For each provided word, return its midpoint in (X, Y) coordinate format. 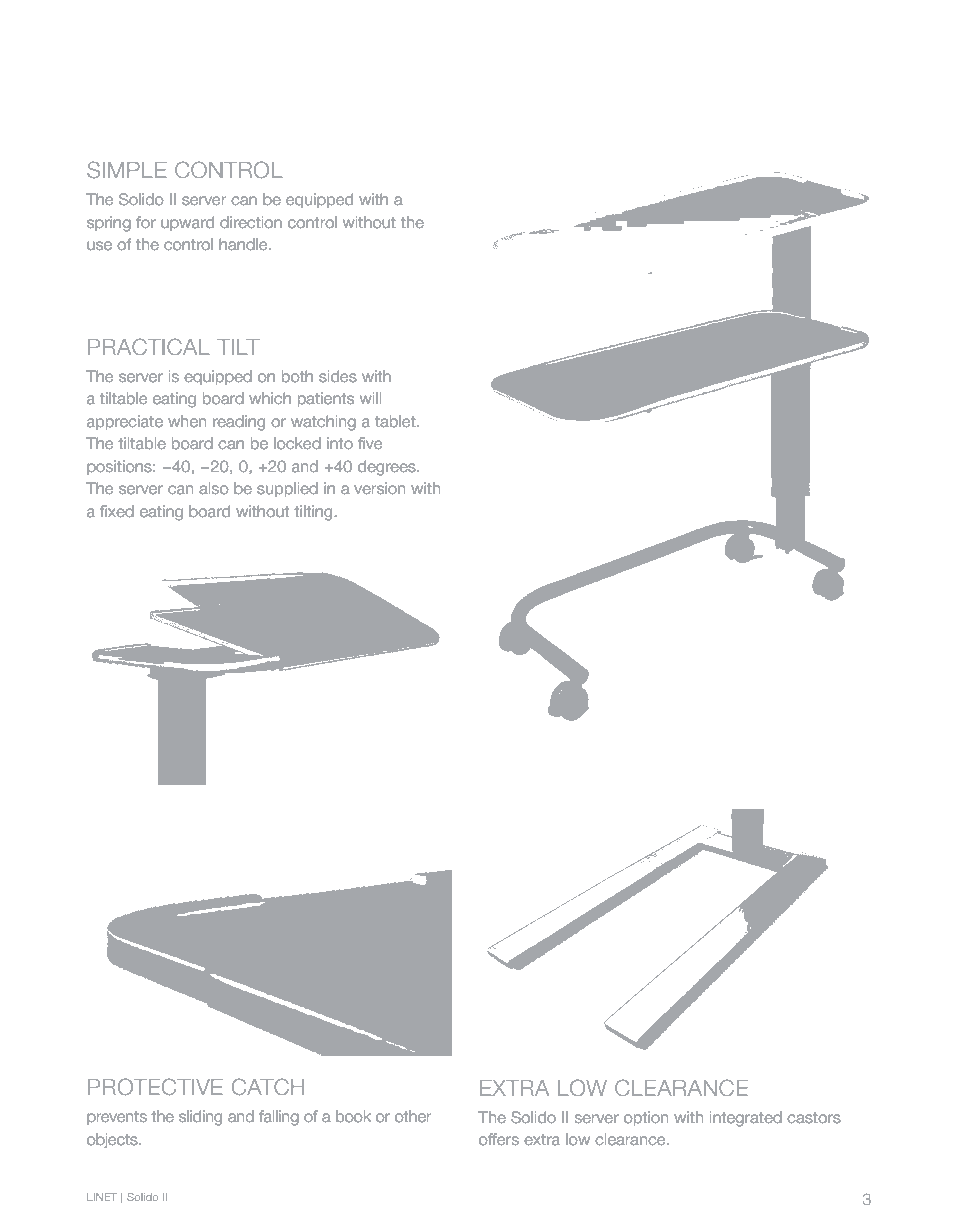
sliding (200, 1118)
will (370, 398)
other (413, 1116)
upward (187, 223)
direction (251, 222)
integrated (746, 1119)
